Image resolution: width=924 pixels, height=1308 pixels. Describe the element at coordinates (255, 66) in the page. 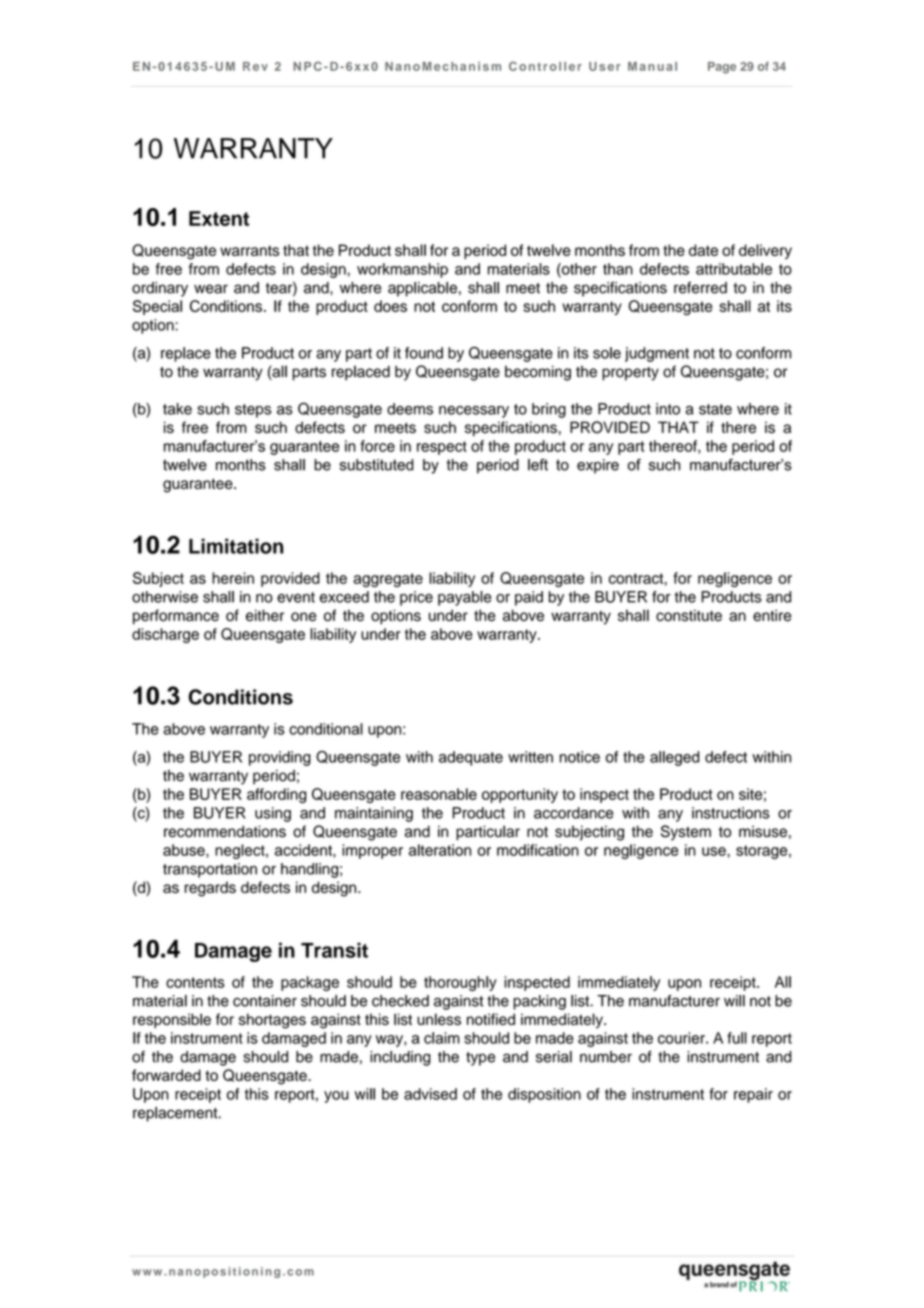

I see `Rev` at that location.
